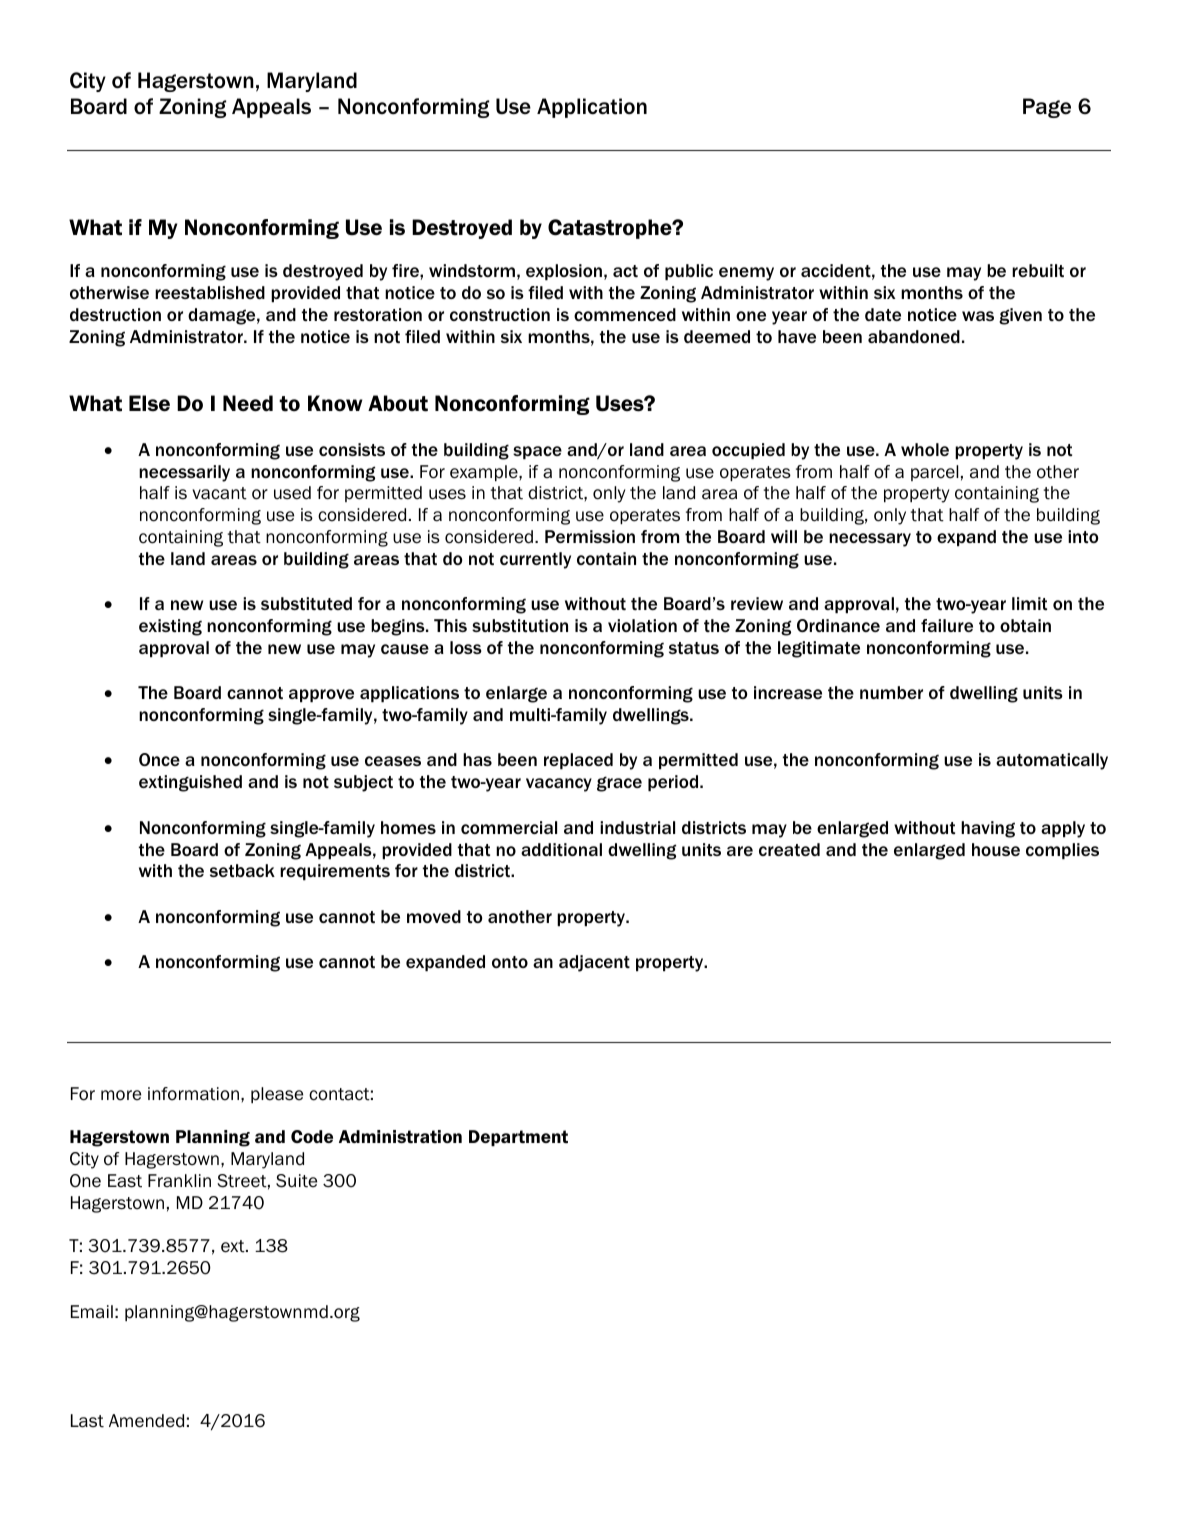 This image has height=1524, width=1178. What do you see at coordinates (210, 292) in the image?
I see `reestablished` at bounding box center [210, 292].
